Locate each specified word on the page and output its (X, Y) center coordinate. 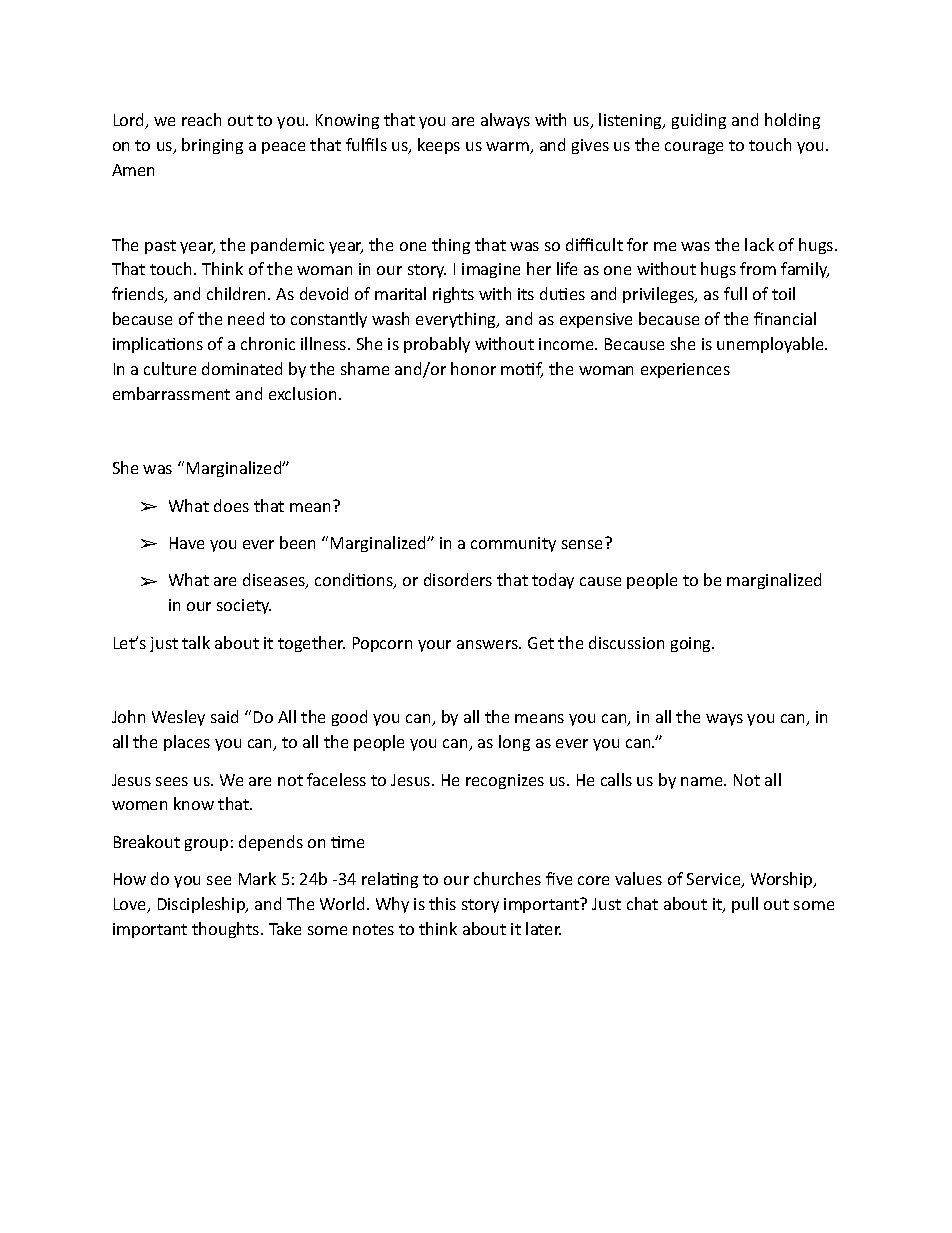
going (692, 644)
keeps (439, 146)
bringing (212, 146)
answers (488, 644)
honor (473, 368)
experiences (685, 370)
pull (745, 905)
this (442, 903)
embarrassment (171, 393)
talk (196, 642)
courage (694, 148)
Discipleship (202, 905)
